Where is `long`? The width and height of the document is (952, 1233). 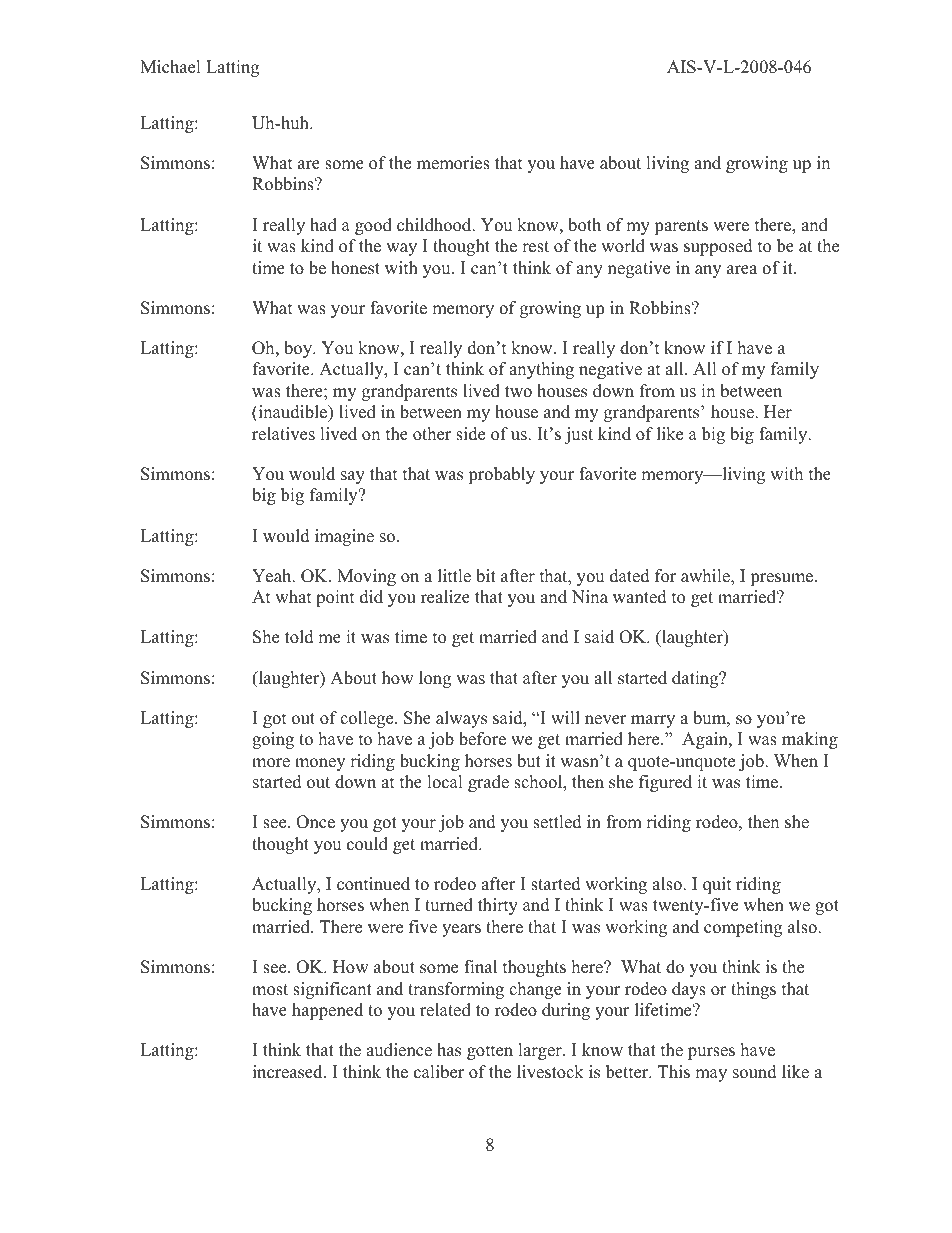
long is located at coordinates (435, 679).
